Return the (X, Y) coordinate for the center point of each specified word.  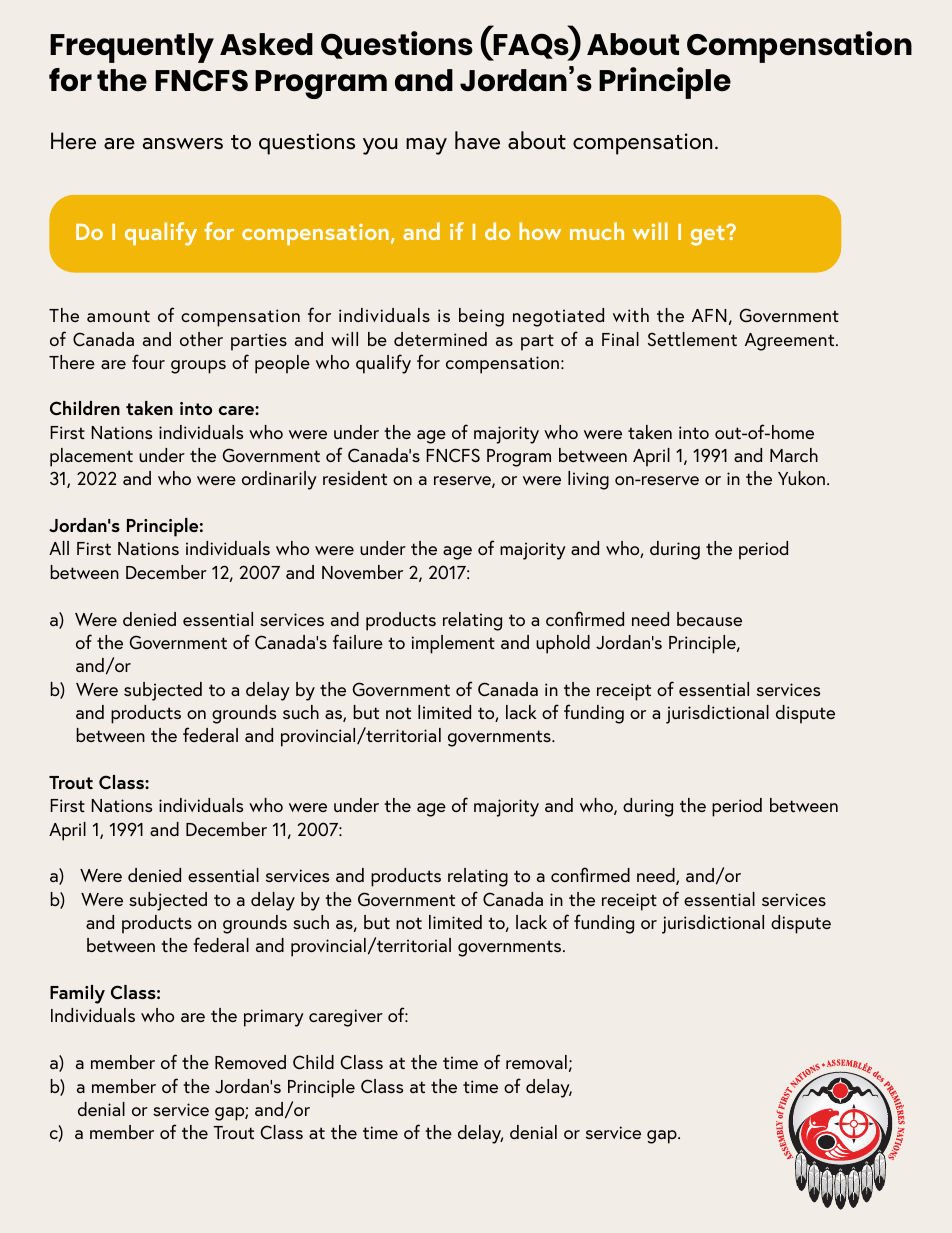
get (709, 236)
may (426, 146)
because (709, 619)
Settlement (692, 339)
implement (453, 644)
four (148, 361)
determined (440, 339)
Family (77, 994)
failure (358, 641)
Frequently (132, 48)
